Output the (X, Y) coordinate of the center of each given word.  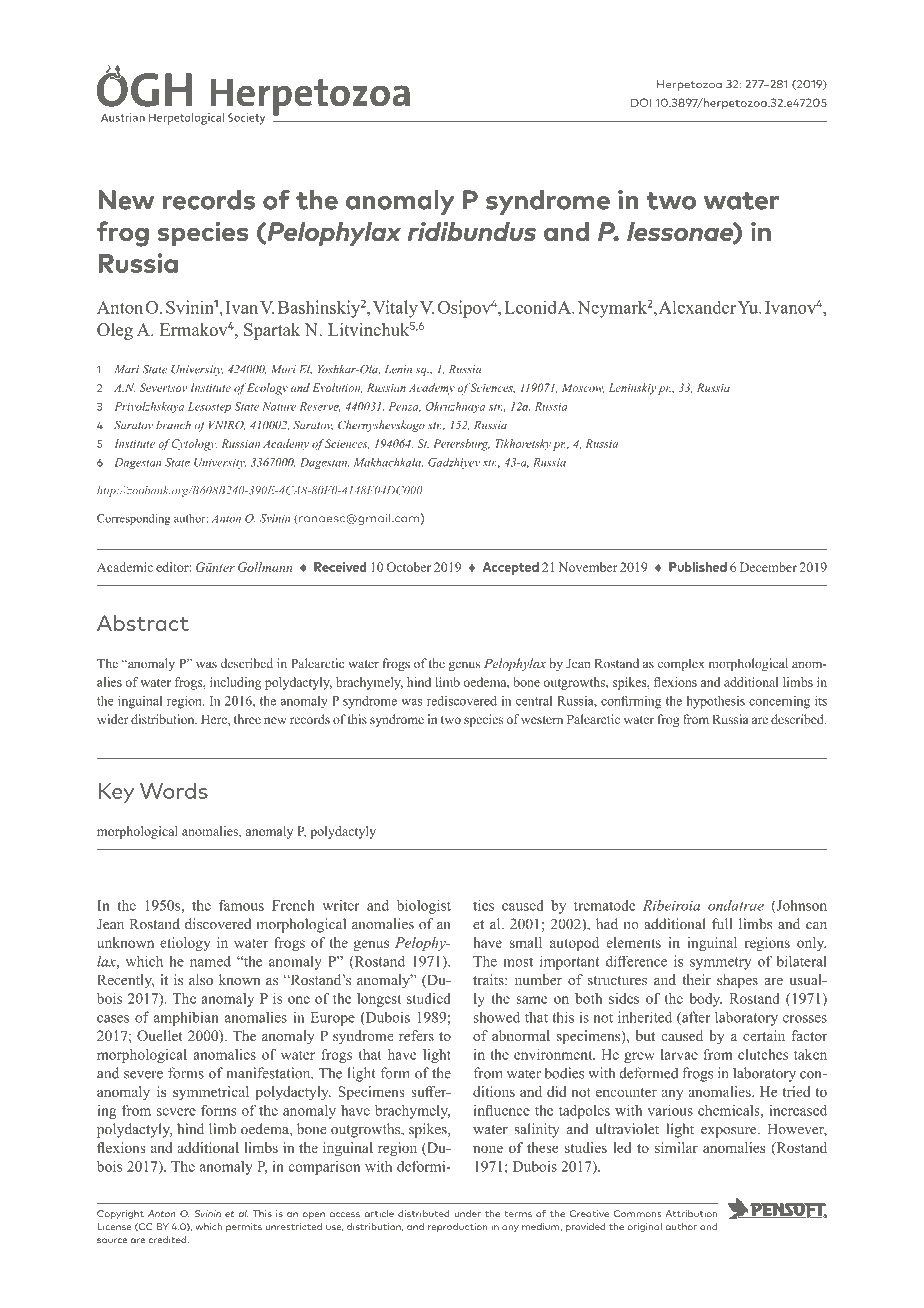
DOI (641, 102)
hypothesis (716, 702)
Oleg (115, 331)
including (235, 683)
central (534, 701)
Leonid (530, 307)
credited (169, 1240)
